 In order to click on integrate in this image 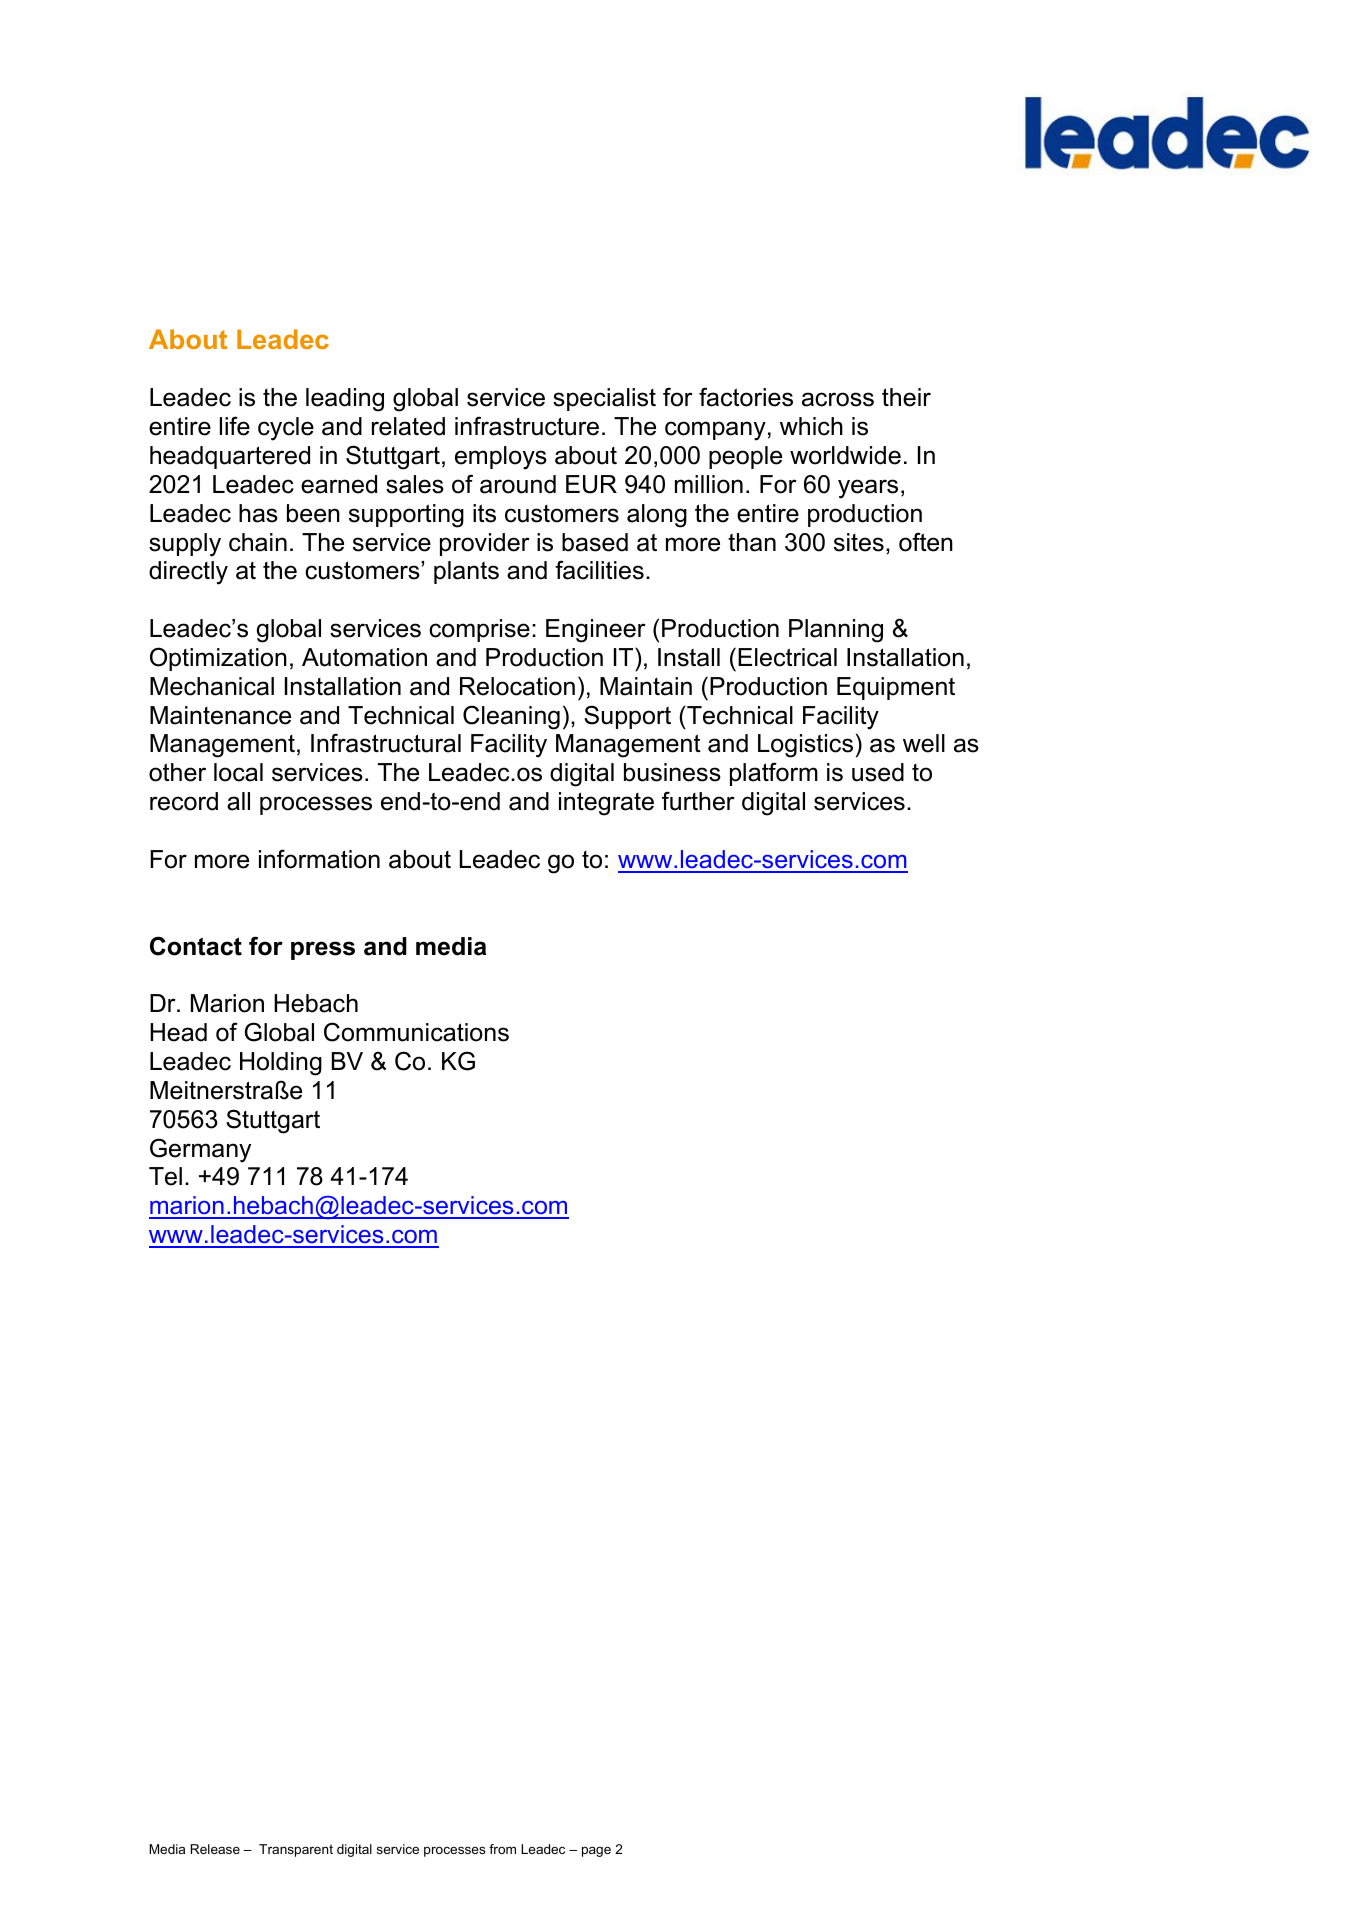, I will do `click(606, 804)`.
